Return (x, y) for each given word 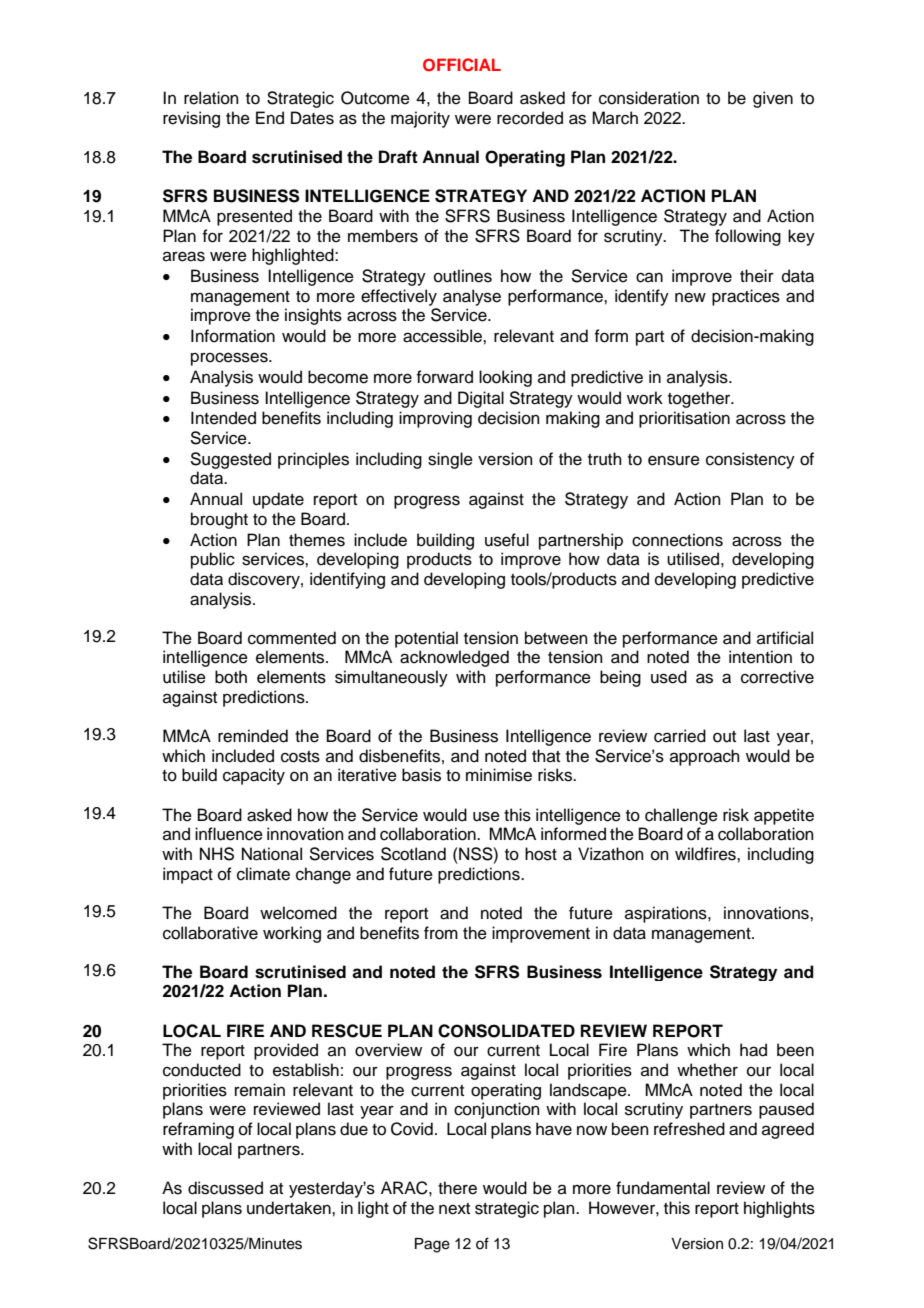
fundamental (663, 1188)
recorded (530, 118)
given (773, 99)
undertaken (290, 1208)
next (454, 1209)
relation (211, 98)
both (231, 677)
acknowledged (454, 658)
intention (760, 657)
